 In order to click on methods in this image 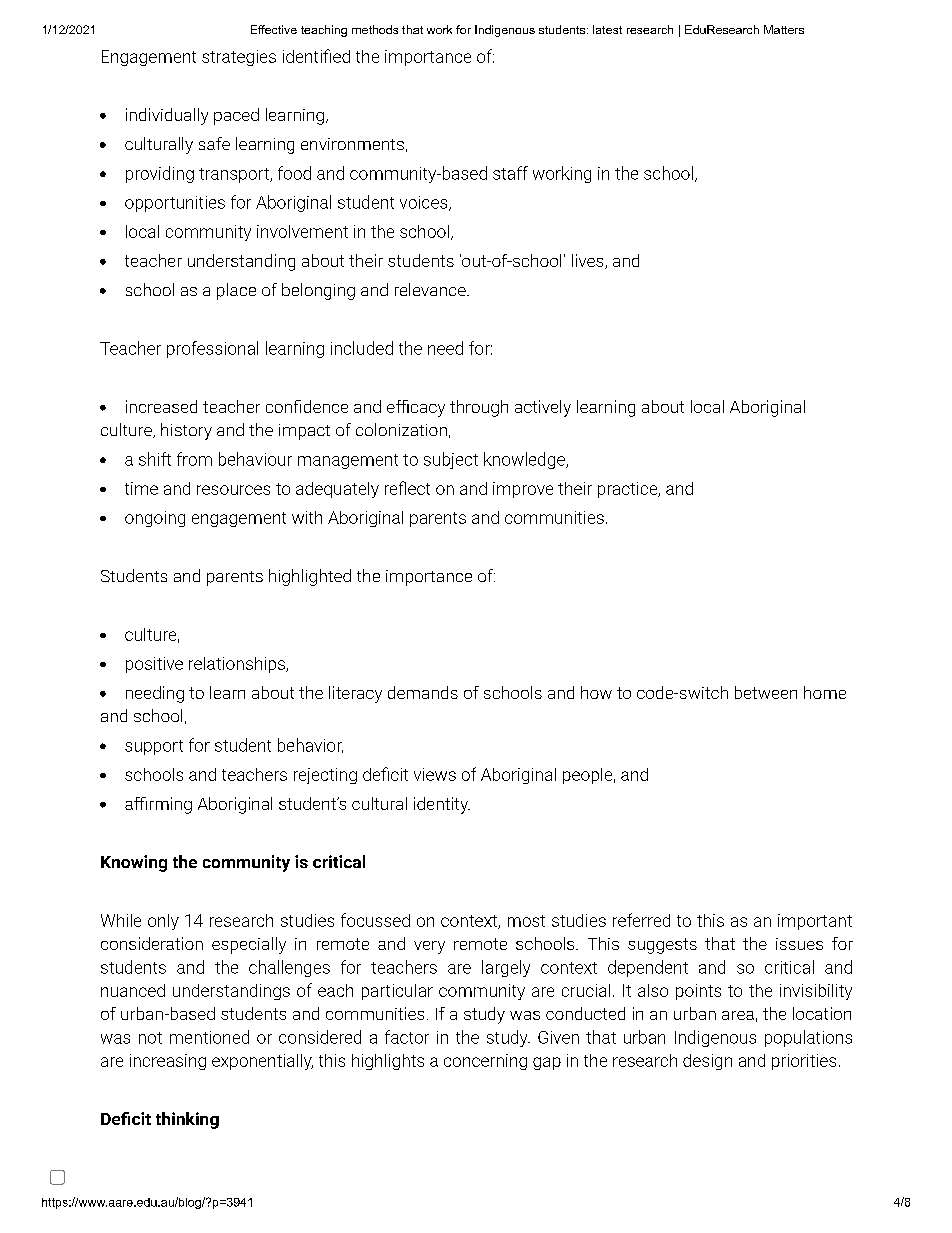, I will do `click(375, 29)`.
